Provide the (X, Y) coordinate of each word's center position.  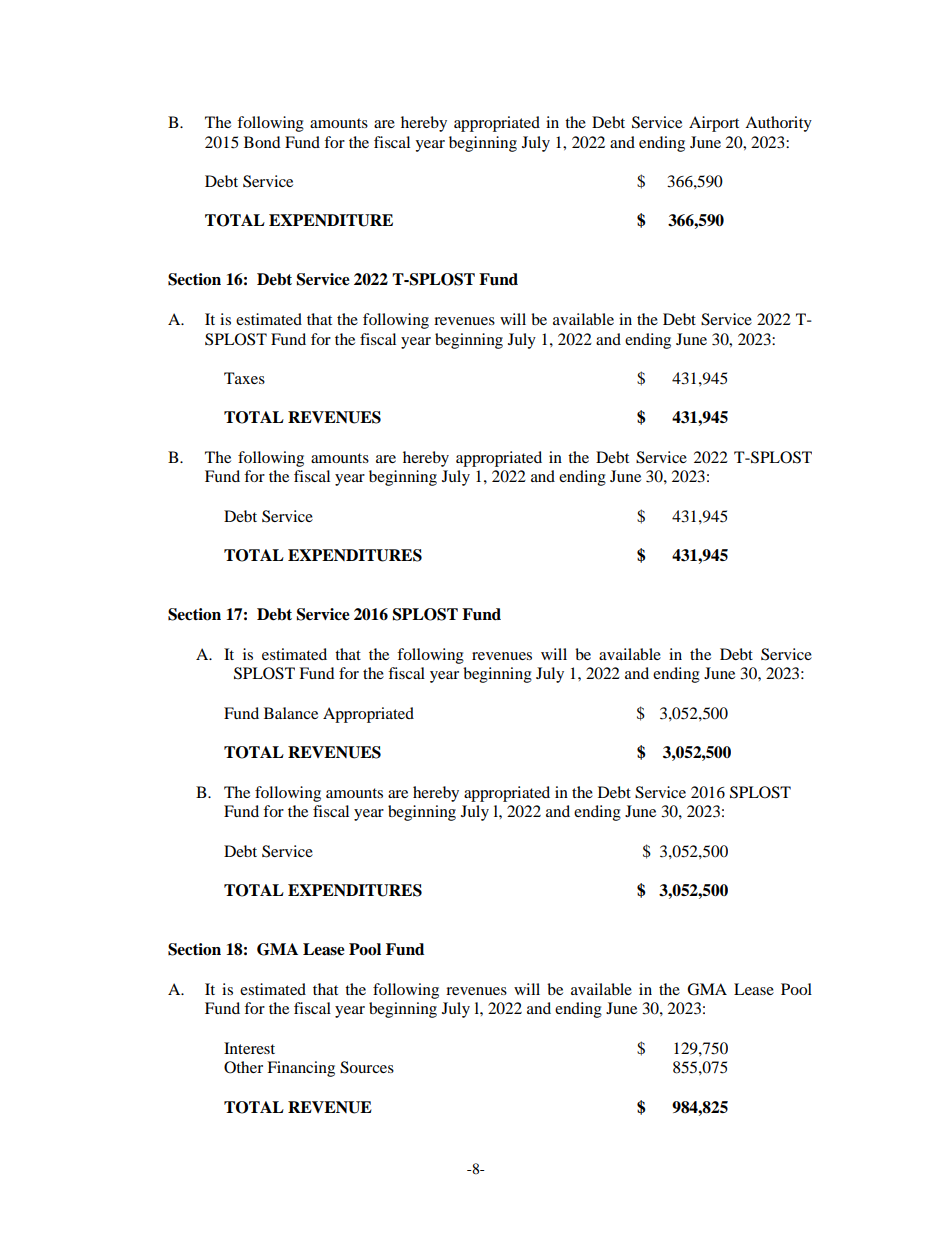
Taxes (244, 378)
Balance (291, 713)
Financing (301, 1069)
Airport (714, 124)
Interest (249, 1048)
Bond (262, 142)
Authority (778, 124)
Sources (367, 1067)
